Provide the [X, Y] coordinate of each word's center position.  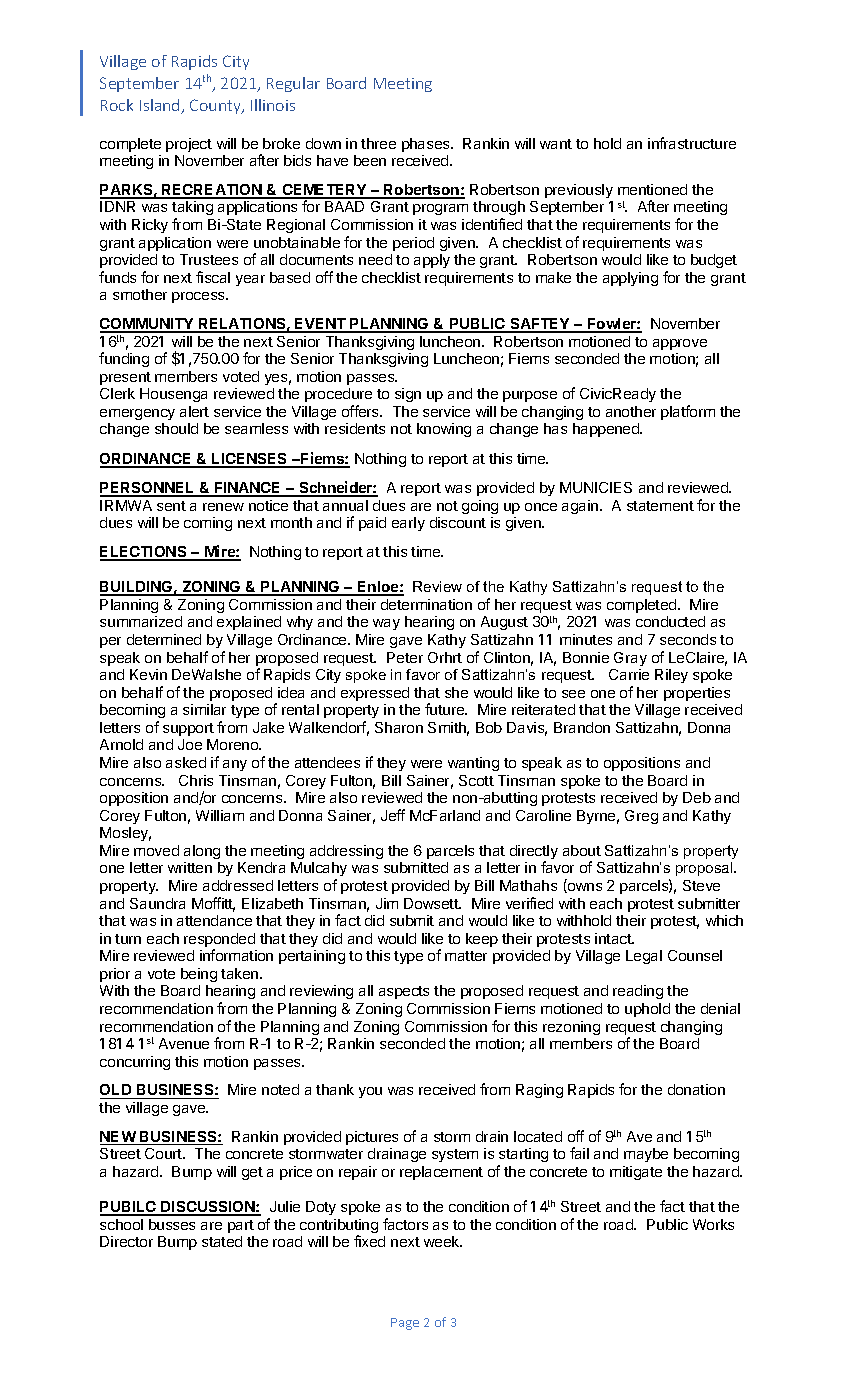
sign [408, 395]
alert [194, 411]
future [445, 709]
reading [638, 992]
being [199, 975]
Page [405, 1324]
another [631, 411]
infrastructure [692, 143]
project [189, 145]
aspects [404, 992]
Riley [671, 676]
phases [427, 145]
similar [204, 709]
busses [172, 1224]
